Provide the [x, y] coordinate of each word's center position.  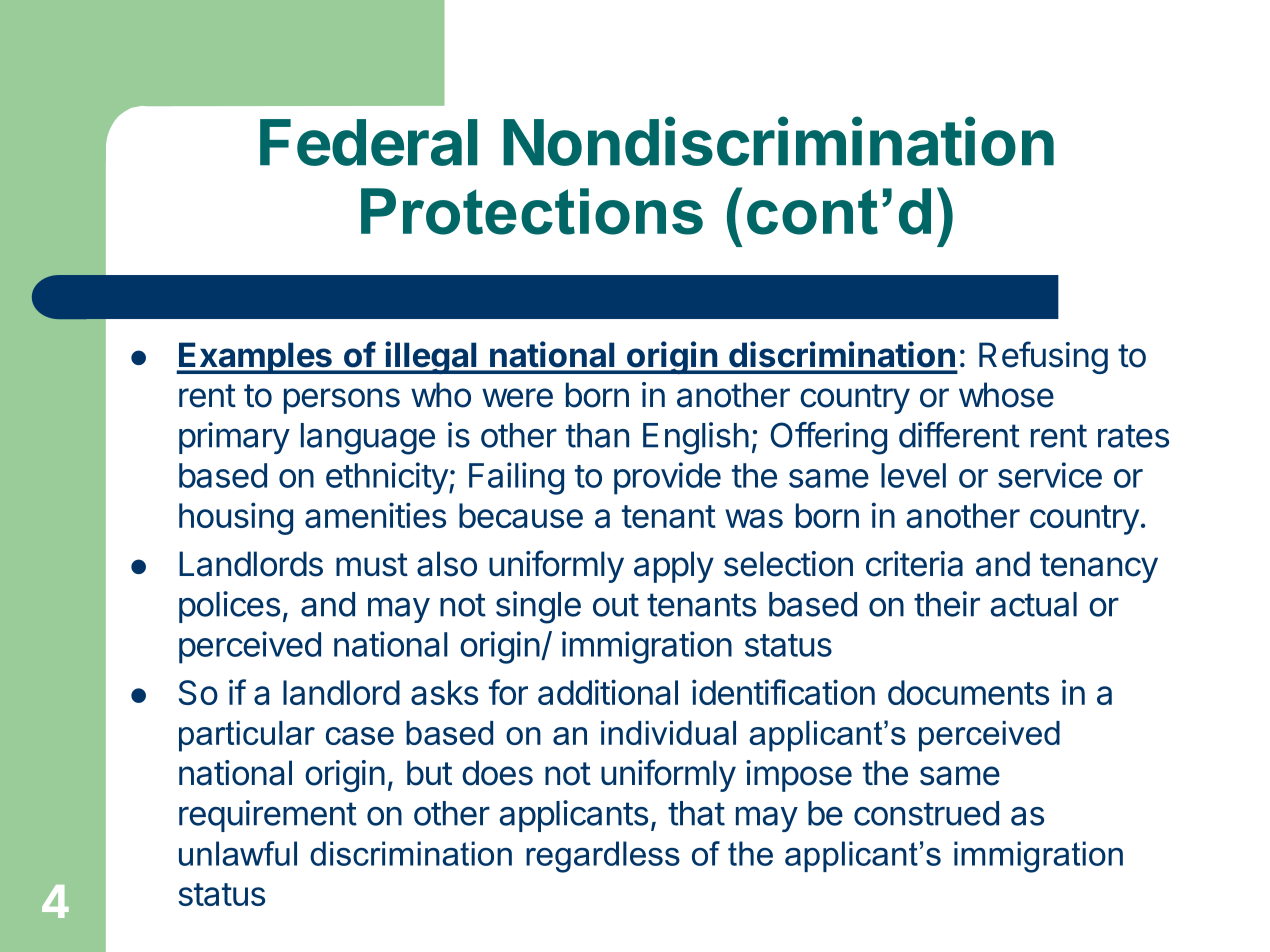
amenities [375, 515]
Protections [532, 211]
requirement [268, 816]
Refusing [1043, 357]
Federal [369, 142]
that [696, 813]
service [1050, 475]
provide [667, 478]
